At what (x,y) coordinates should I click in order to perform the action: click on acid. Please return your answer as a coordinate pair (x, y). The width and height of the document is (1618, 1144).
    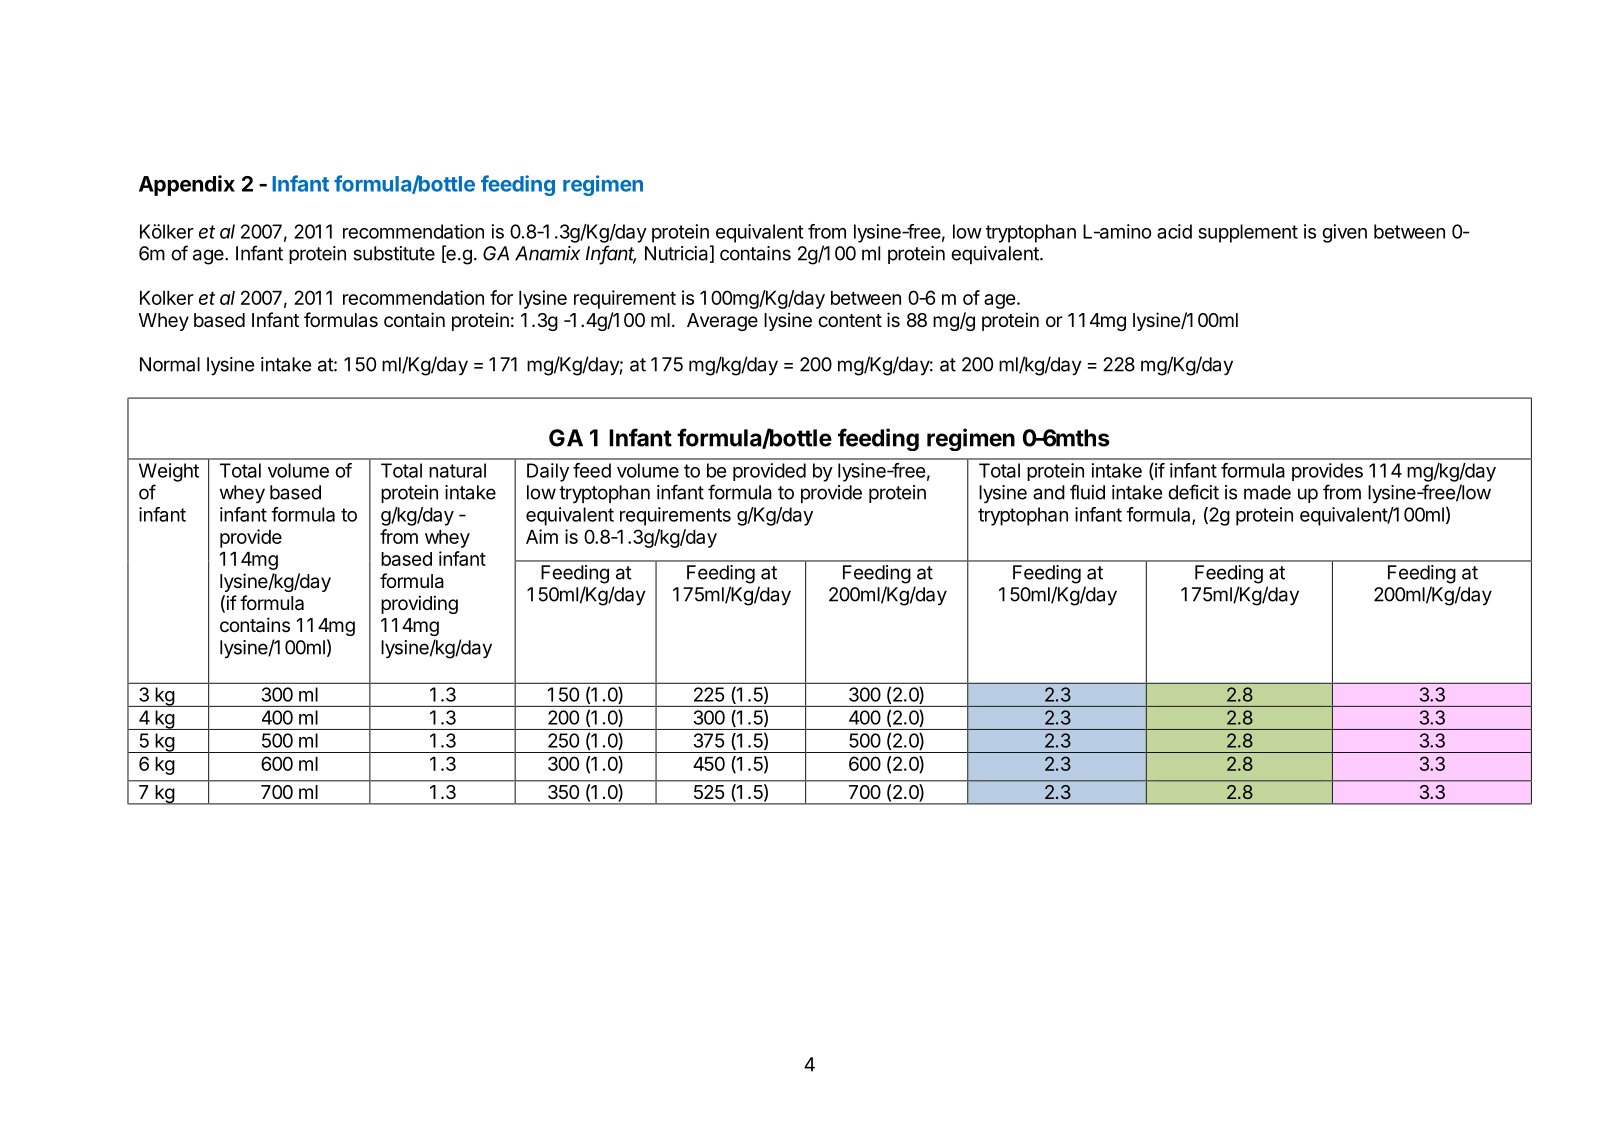
    Looking at the image, I should click on (1174, 231).
